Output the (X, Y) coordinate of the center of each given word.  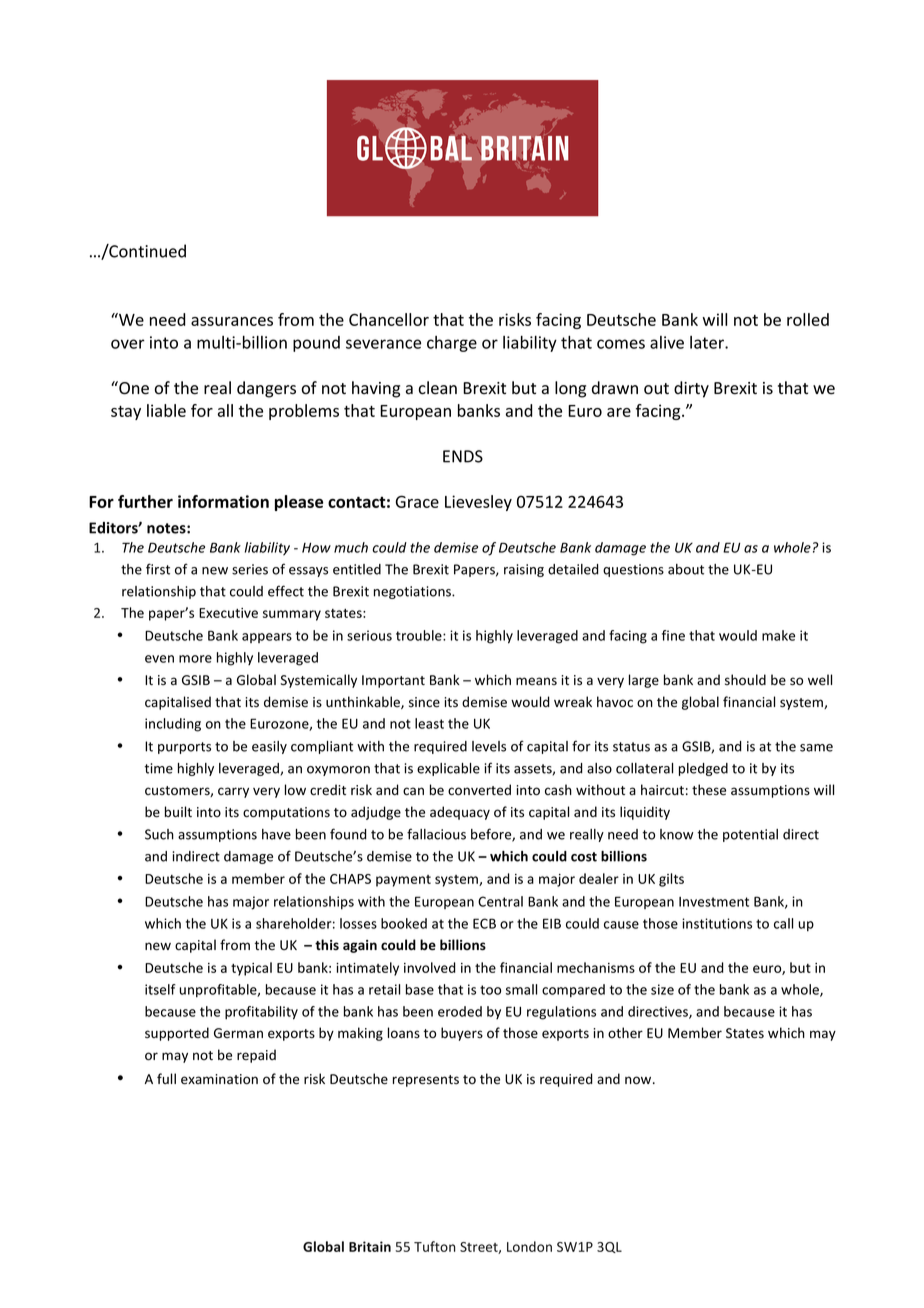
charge (452, 344)
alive (667, 342)
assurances (232, 321)
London (529, 1246)
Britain (370, 1246)
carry (233, 792)
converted (479, 790)
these (709, 790)
